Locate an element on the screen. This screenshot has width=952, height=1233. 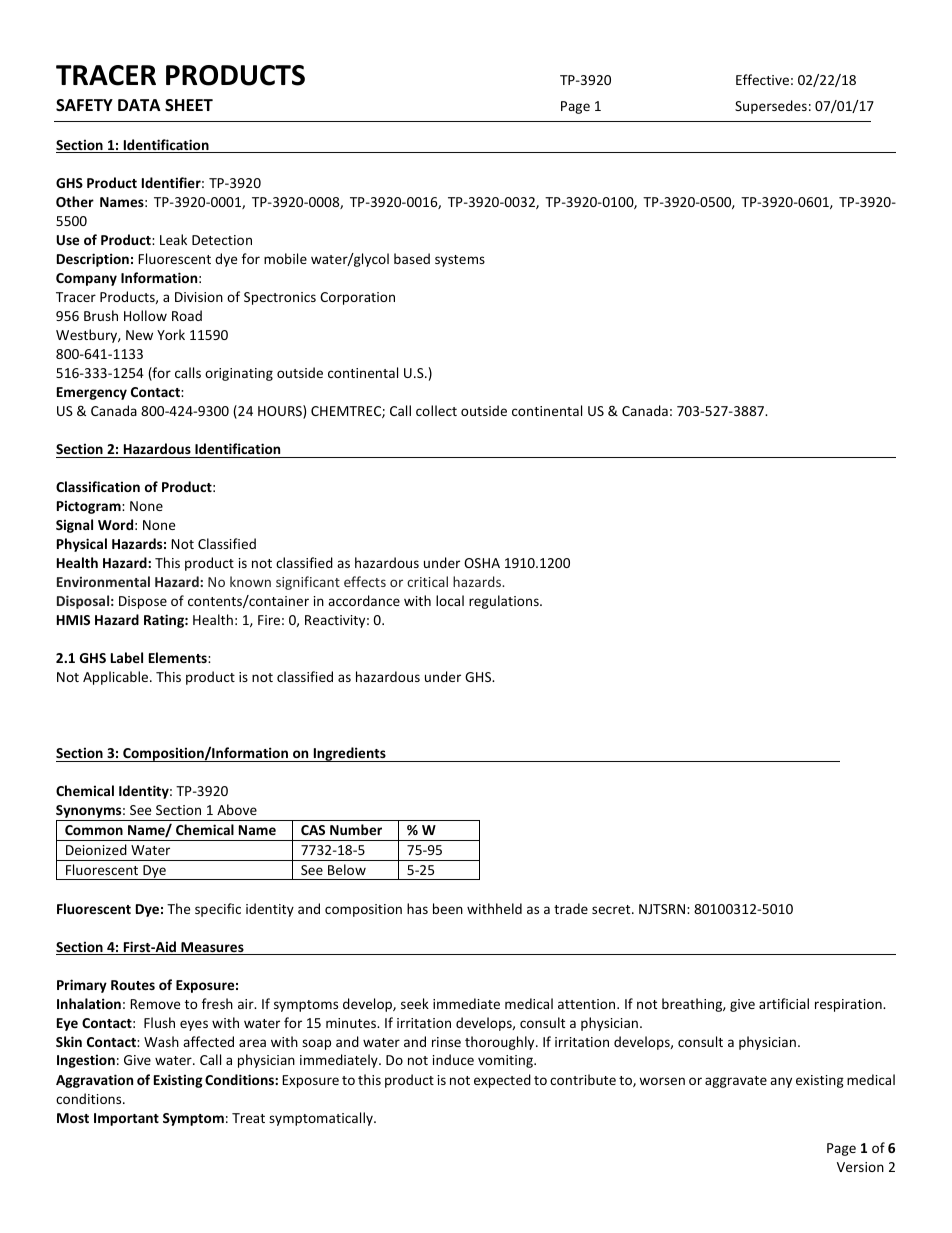
systems is located at coordinates (460, 261).
